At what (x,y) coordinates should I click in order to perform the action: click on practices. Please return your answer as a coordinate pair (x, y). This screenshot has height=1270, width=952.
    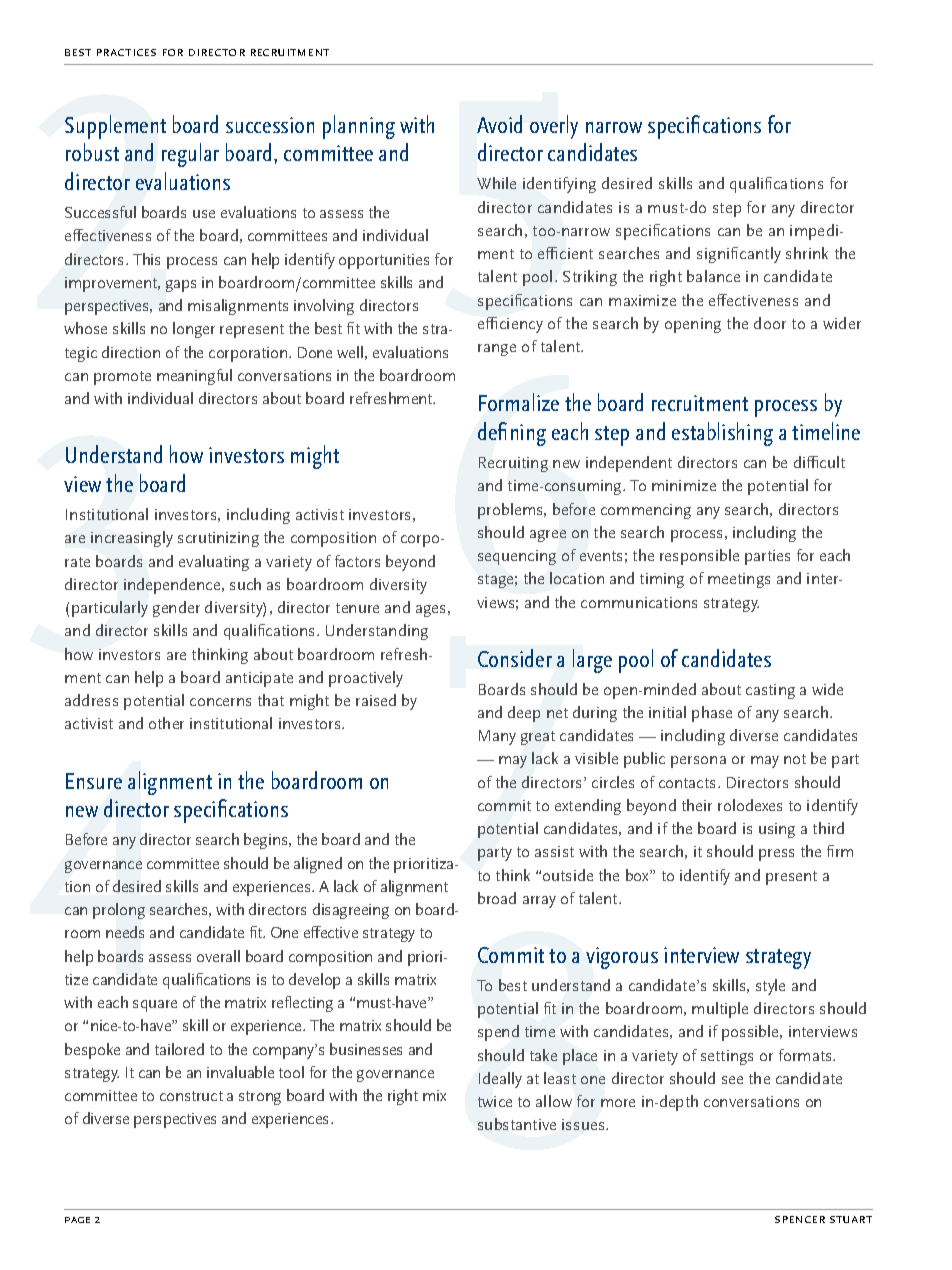
    Looking at the image, I should click on (126, 52).
